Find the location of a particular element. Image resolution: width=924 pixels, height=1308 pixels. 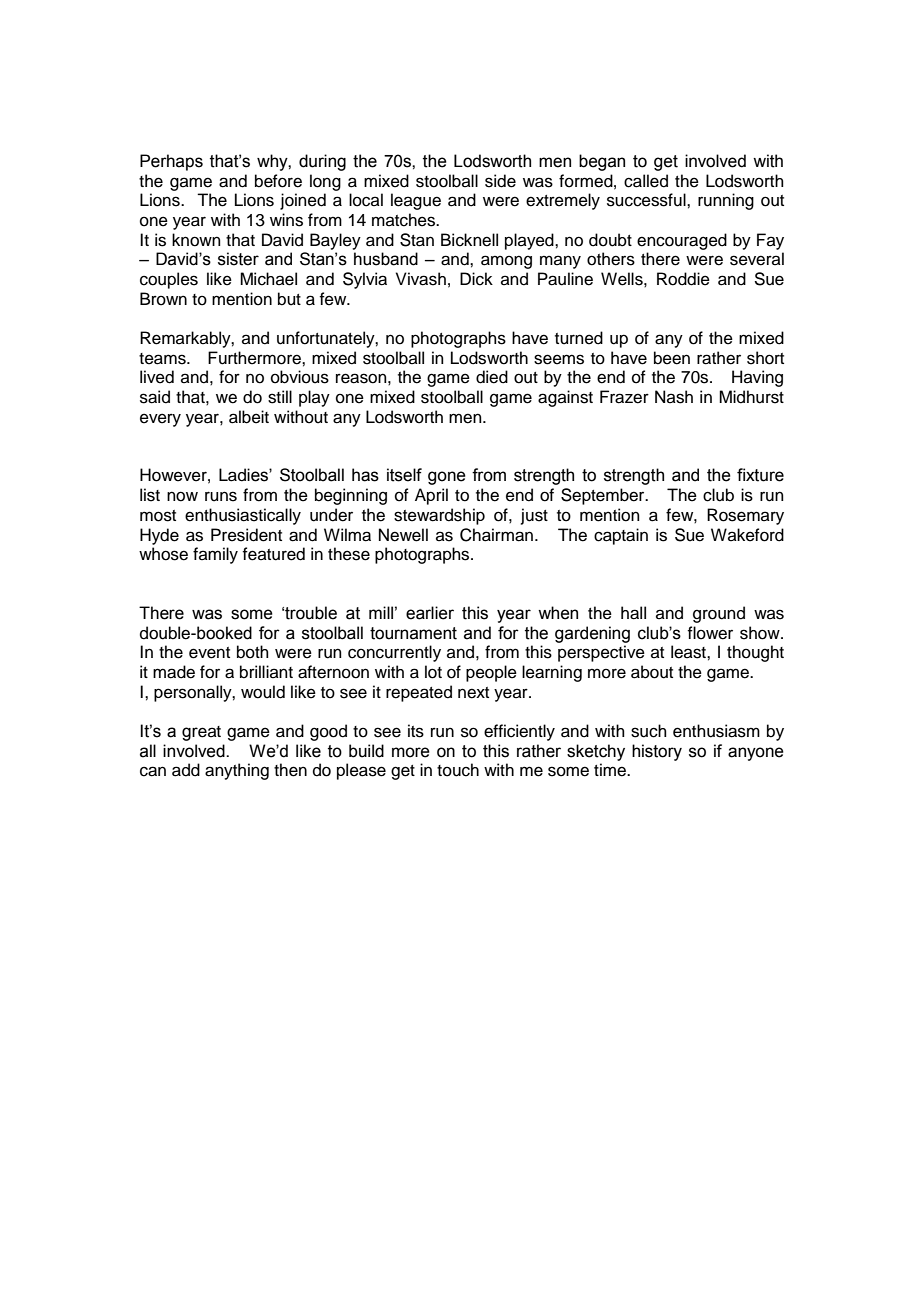

runs is located at coordinates (221, 496).
